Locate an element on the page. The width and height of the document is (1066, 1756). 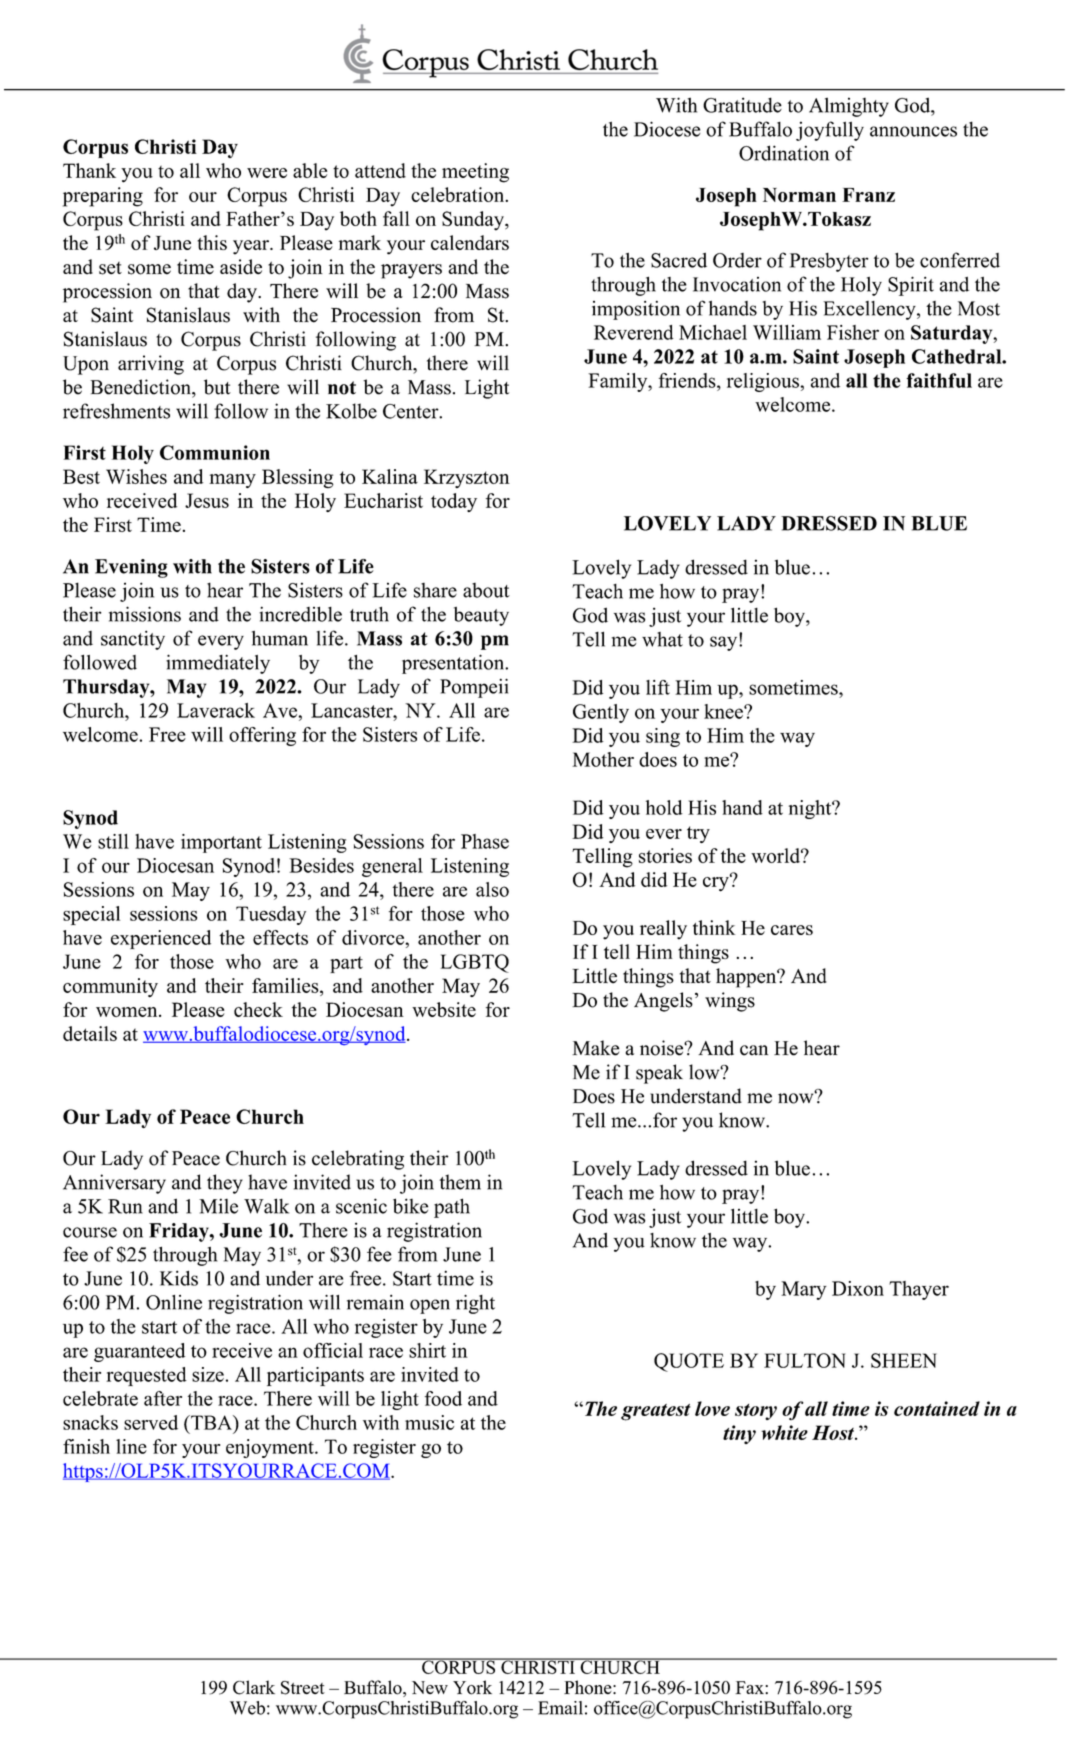
cares is located at coordinates (792, 930).
